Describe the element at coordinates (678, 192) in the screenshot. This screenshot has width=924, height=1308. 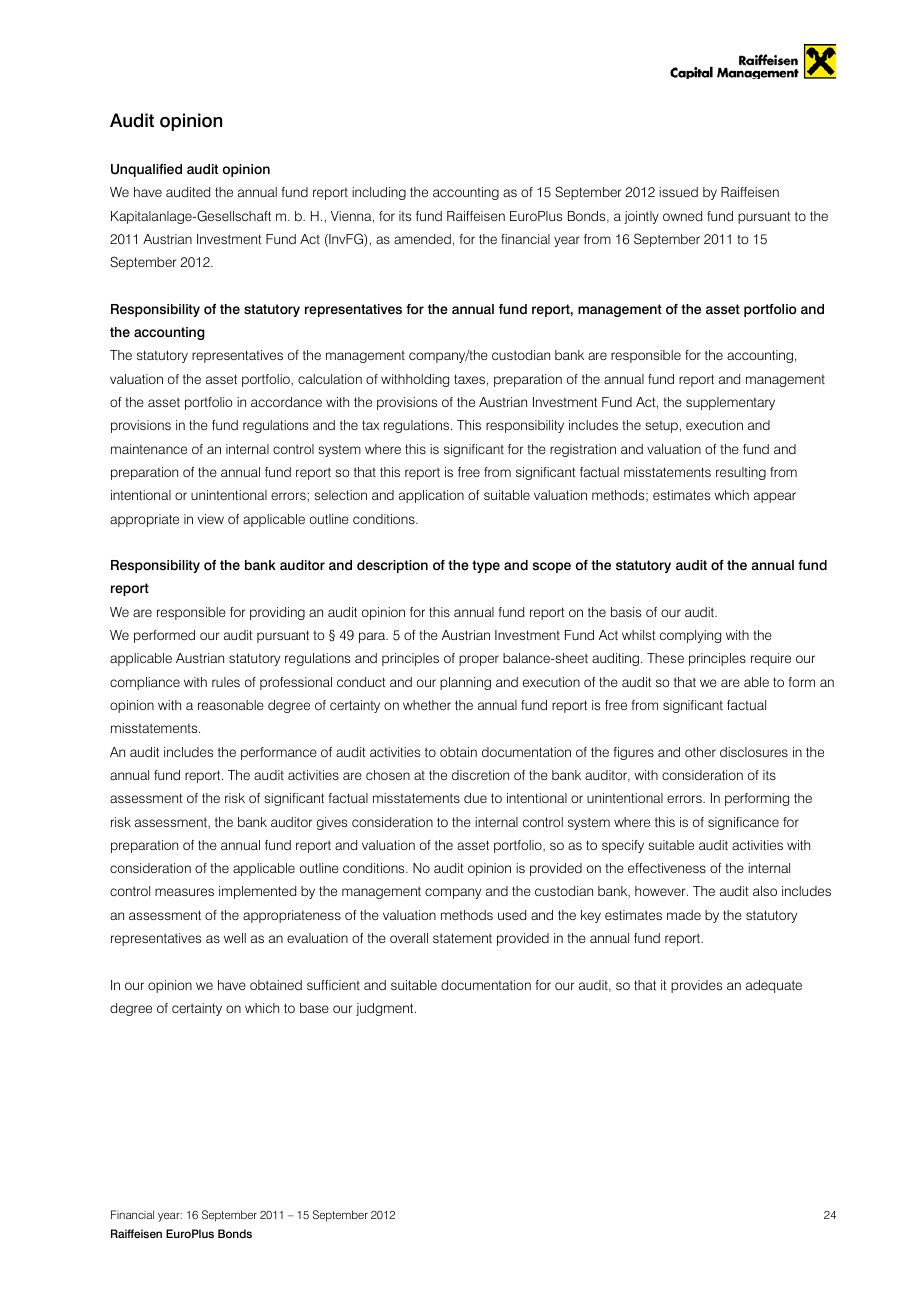
I see `issued` at that location.
